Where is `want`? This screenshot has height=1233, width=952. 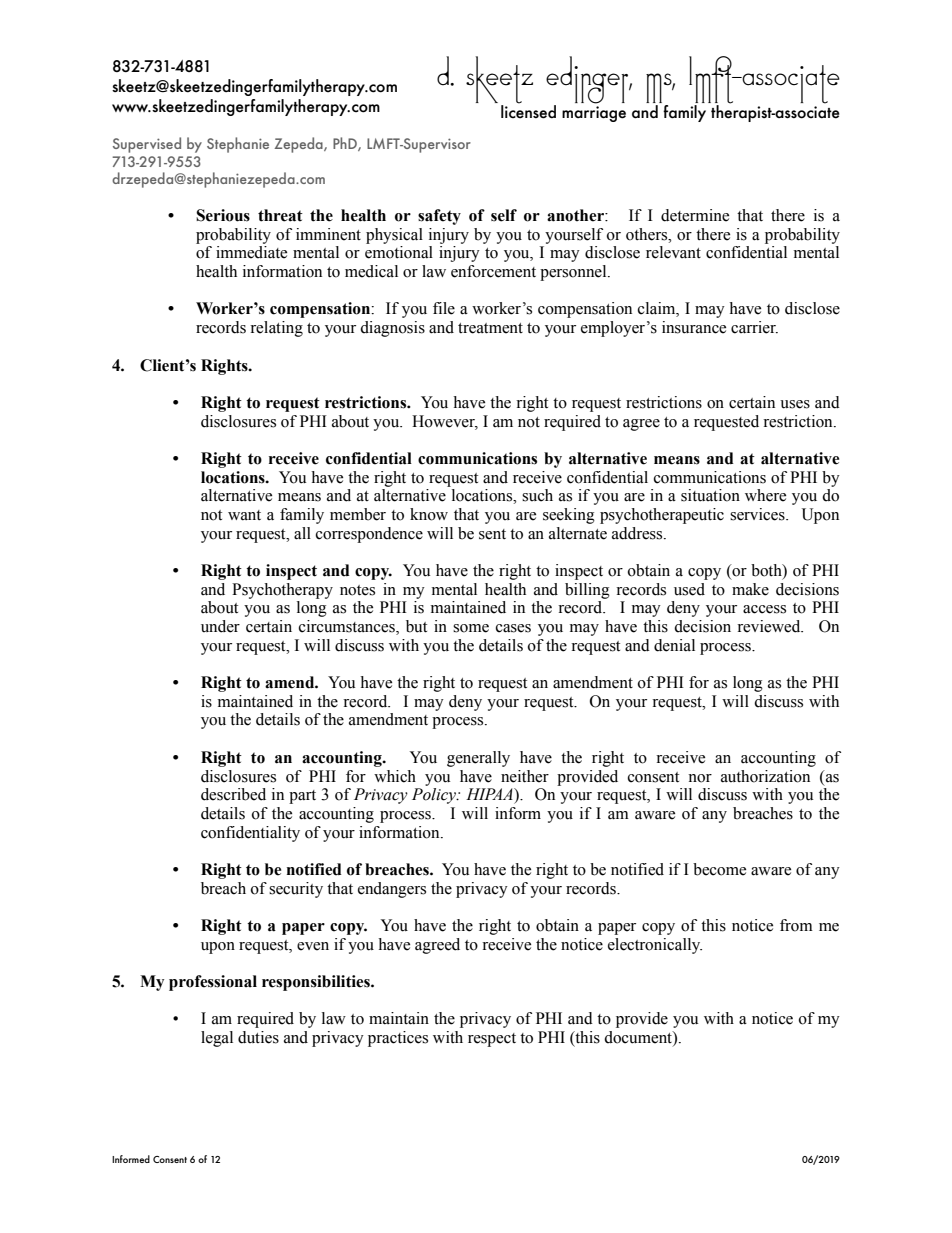 want is located at coordinates (244, 515).
